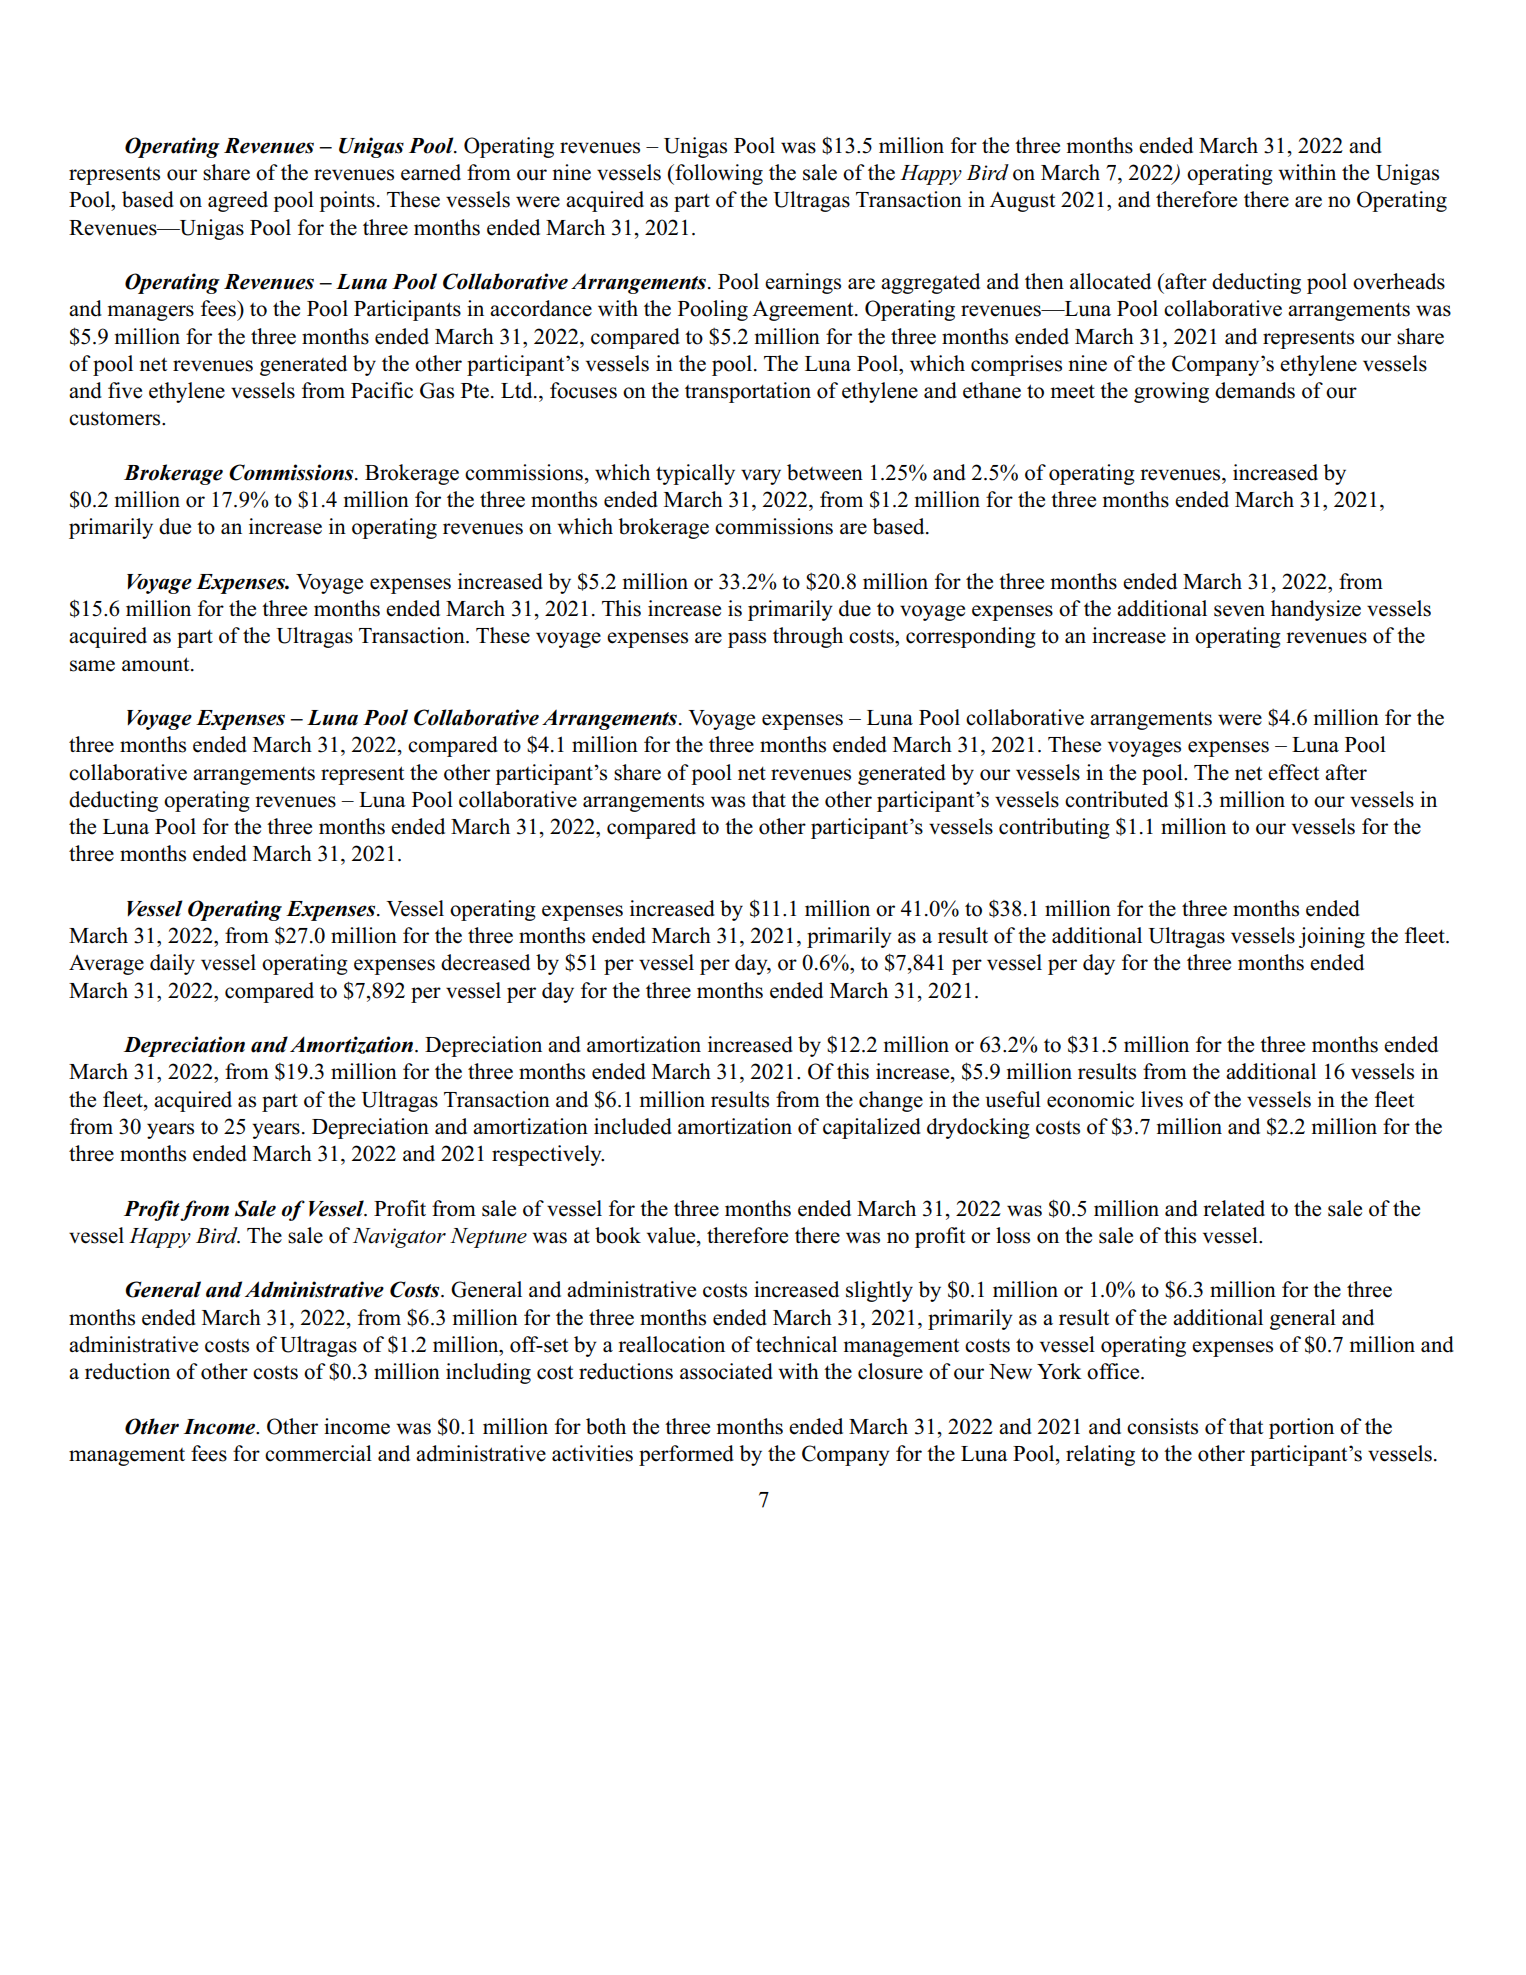  Describe the element at coordinates (157, 664) in the screenshot. I see `amount` at that location.
